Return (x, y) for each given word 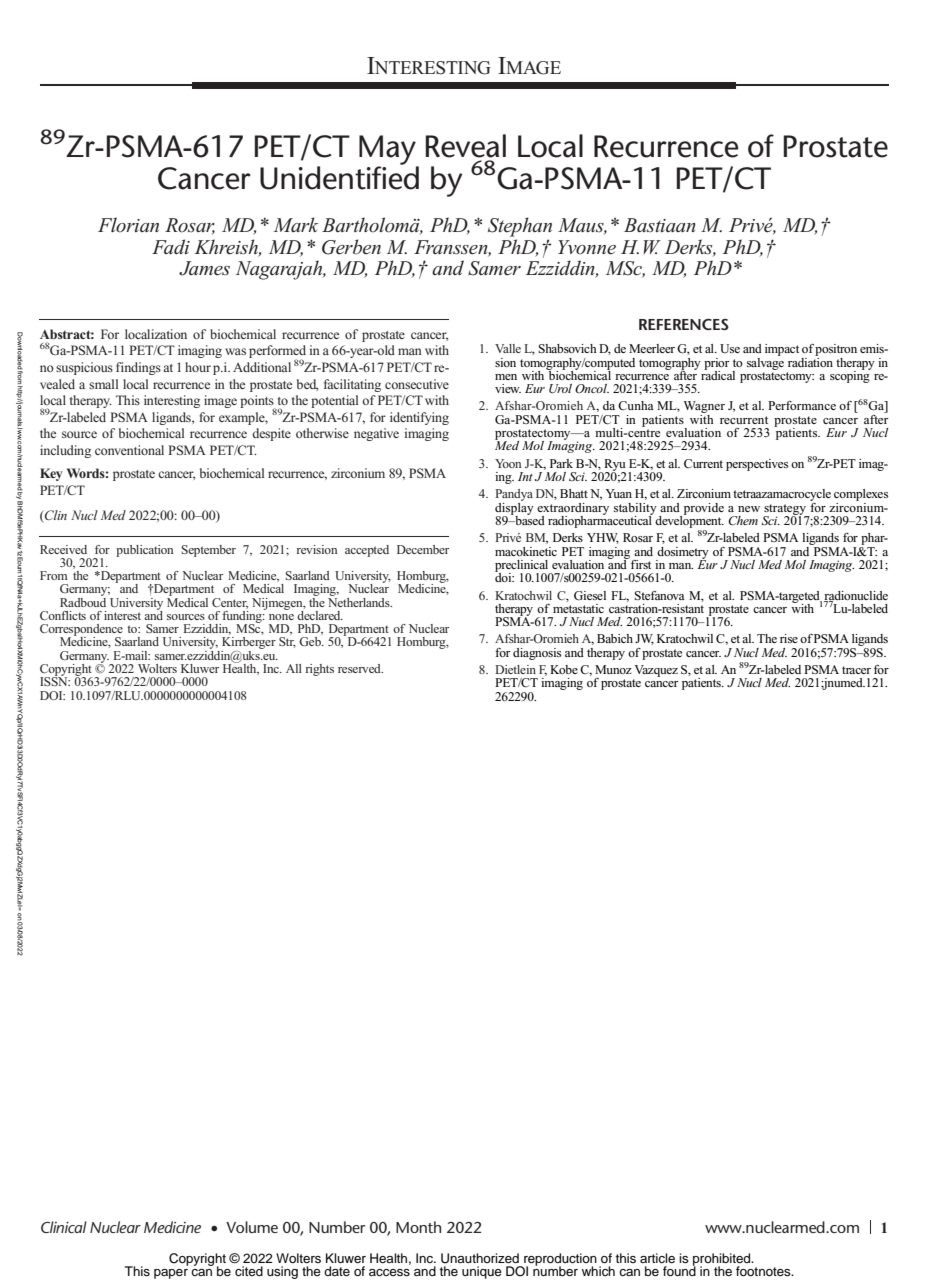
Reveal (466, 146)
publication (144, 551)
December (423, 549)
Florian (128, 225)
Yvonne (587, 247)
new (749, 509)
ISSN (55, 680)
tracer (856, 670)
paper (171, 1274)
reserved (360, 668)
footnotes (764, 1271)
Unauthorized (480, 1258)
